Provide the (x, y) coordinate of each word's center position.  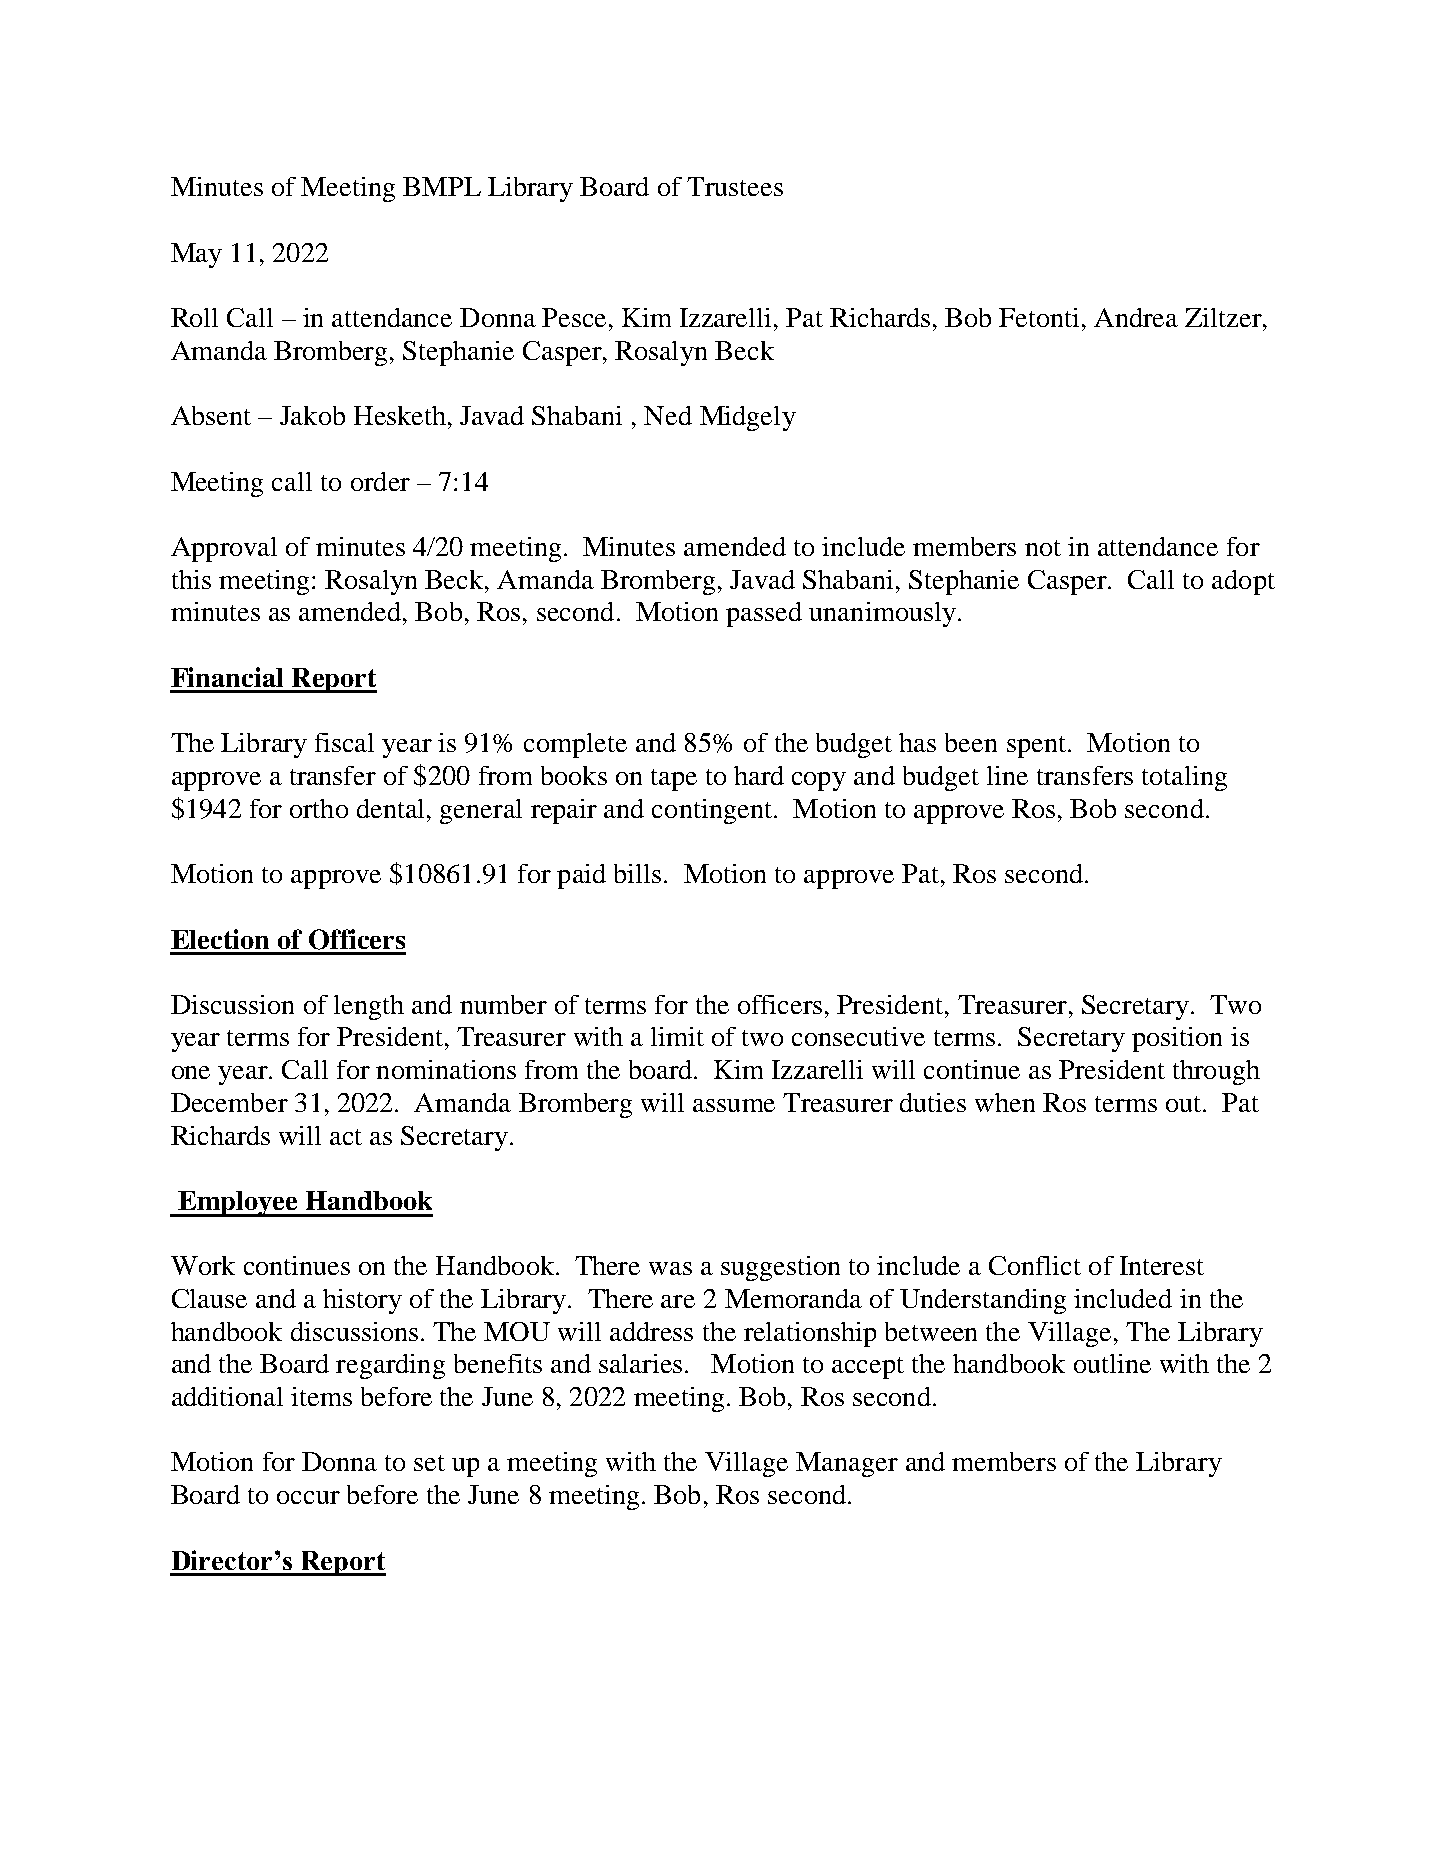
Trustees (735, 186)
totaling (1184, 778)
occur (308, 1497)
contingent (713, 811)
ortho (319, 808)
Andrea (1136, 317)
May (196, 255)
